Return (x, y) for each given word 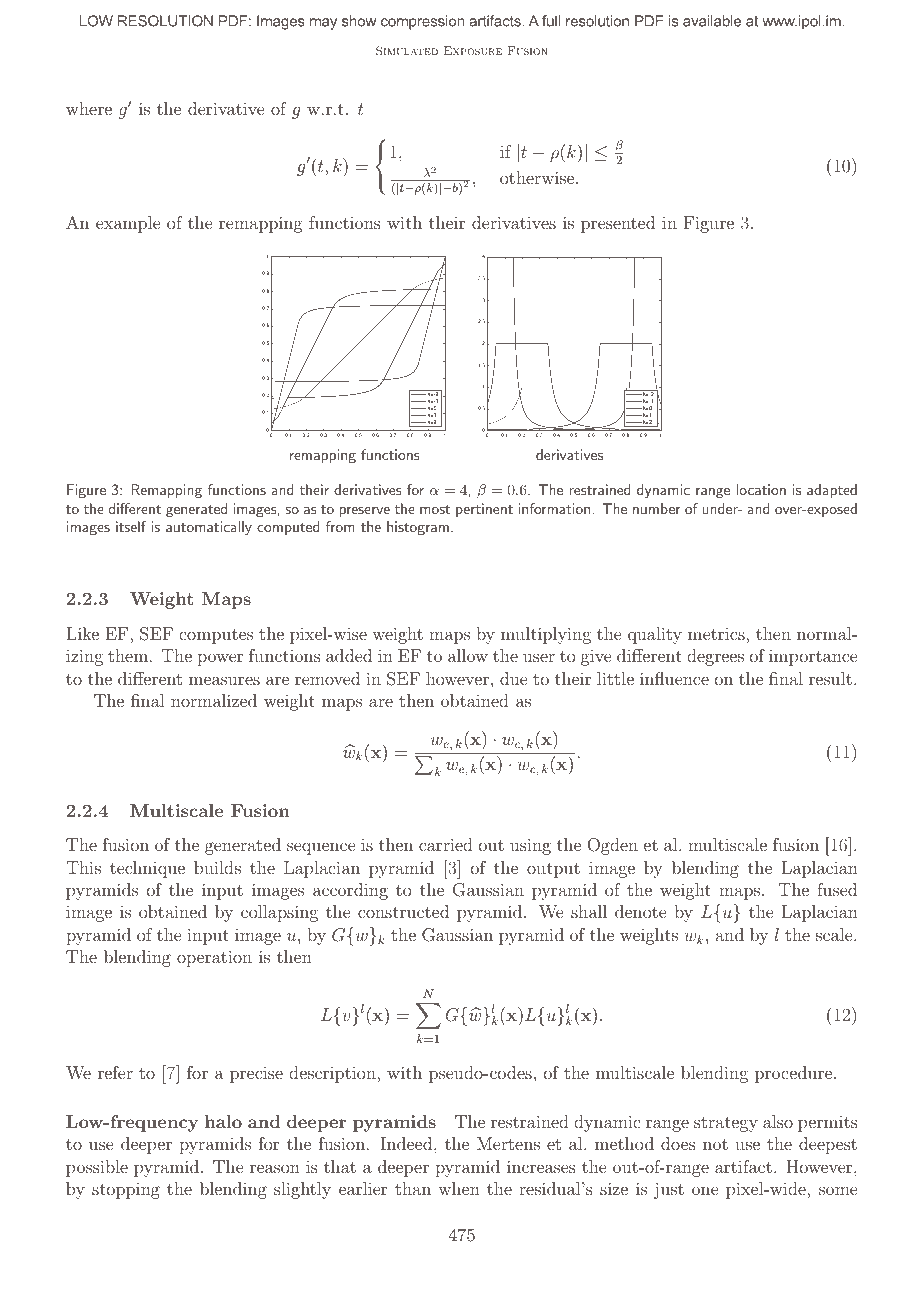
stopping (126, 1190)
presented (618, 224)
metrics (717, 634)
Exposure (473, 50)
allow (468, 655)
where (89, 108)
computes (216, 636)
